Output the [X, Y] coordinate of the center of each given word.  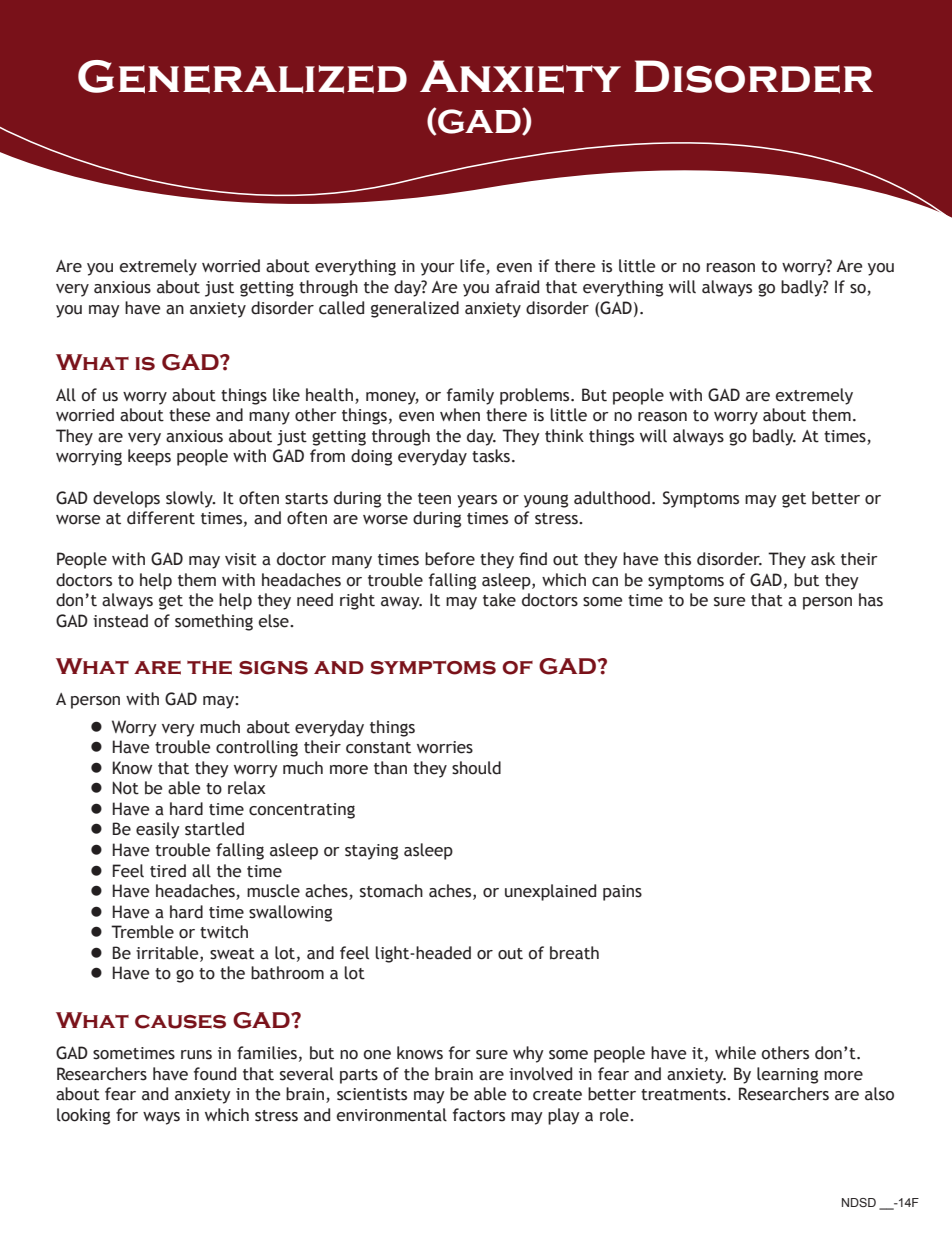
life [473, 267]
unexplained [550, 892]
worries [445, 747]
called [341, 308]
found [215, 1074]
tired [168, 871]
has [871, 600]
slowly [190, 499]
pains [622, 893]
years [477, 501]
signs [273, 668]
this [677, 559]
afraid [517, 287]
